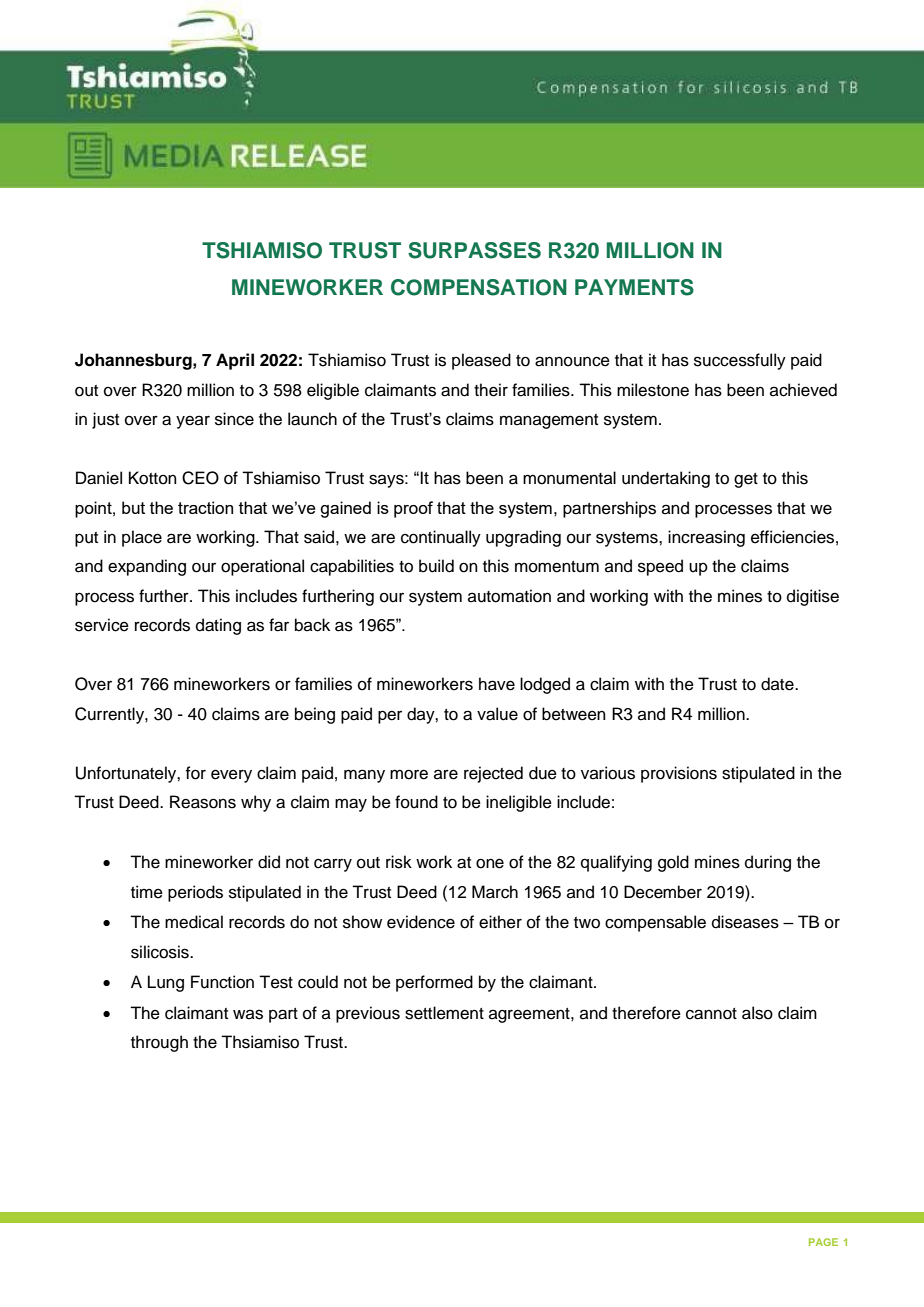 This screenshot has width=924, height=1307. What do you see at coordinates (746, 480) in the screenshot?
I see `get` at bounding box center [746, 480].
